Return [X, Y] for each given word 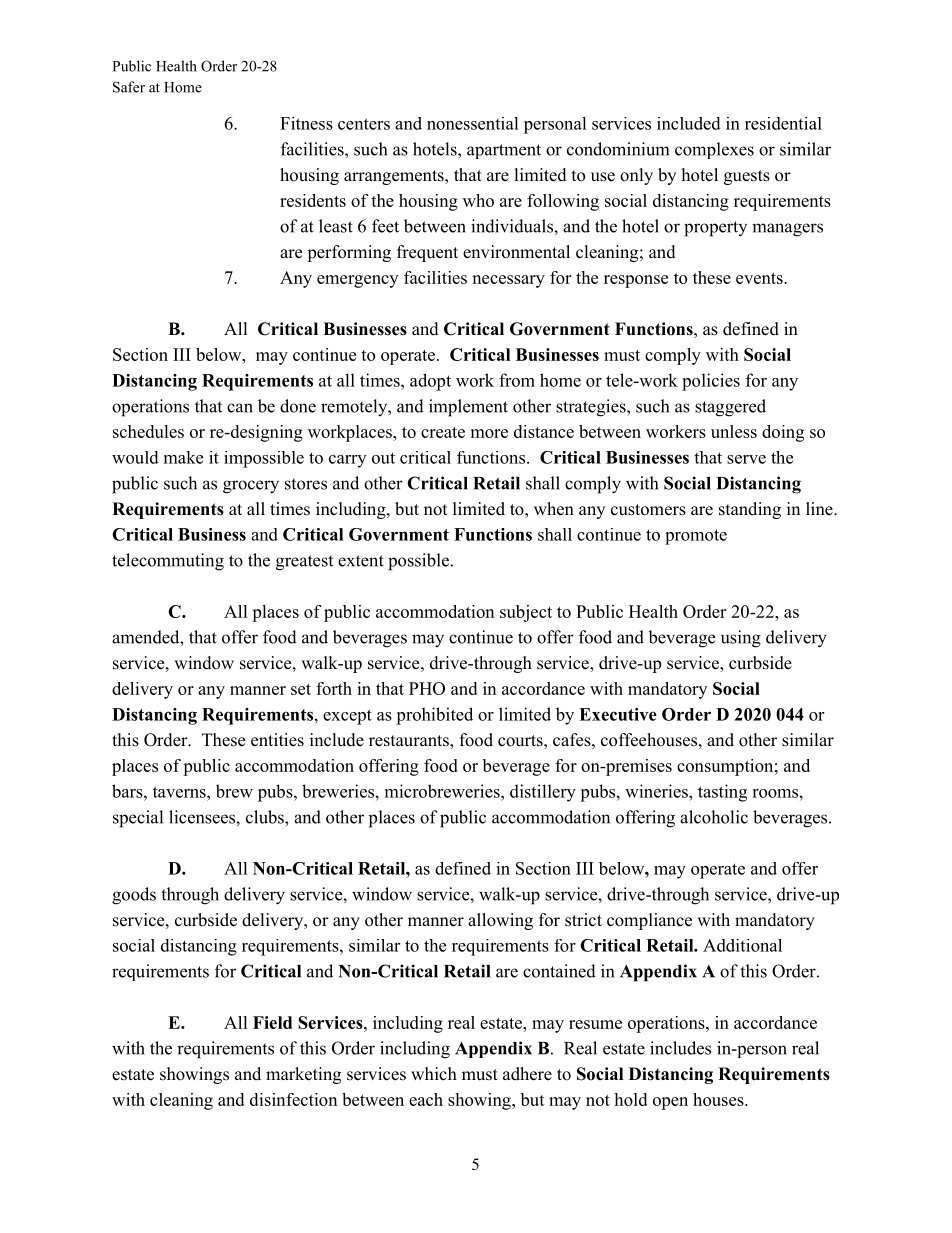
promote [696, 537]
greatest [304, 563]
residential [783, 123]
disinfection [293, 1099]
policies [711, 382]
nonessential [473, 123]
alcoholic [714, 817]
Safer [129, 87]
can [240, 408]
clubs [266, 817]
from [517, 380]
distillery [543, 793]
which [434, 1073]
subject [526, 613]
